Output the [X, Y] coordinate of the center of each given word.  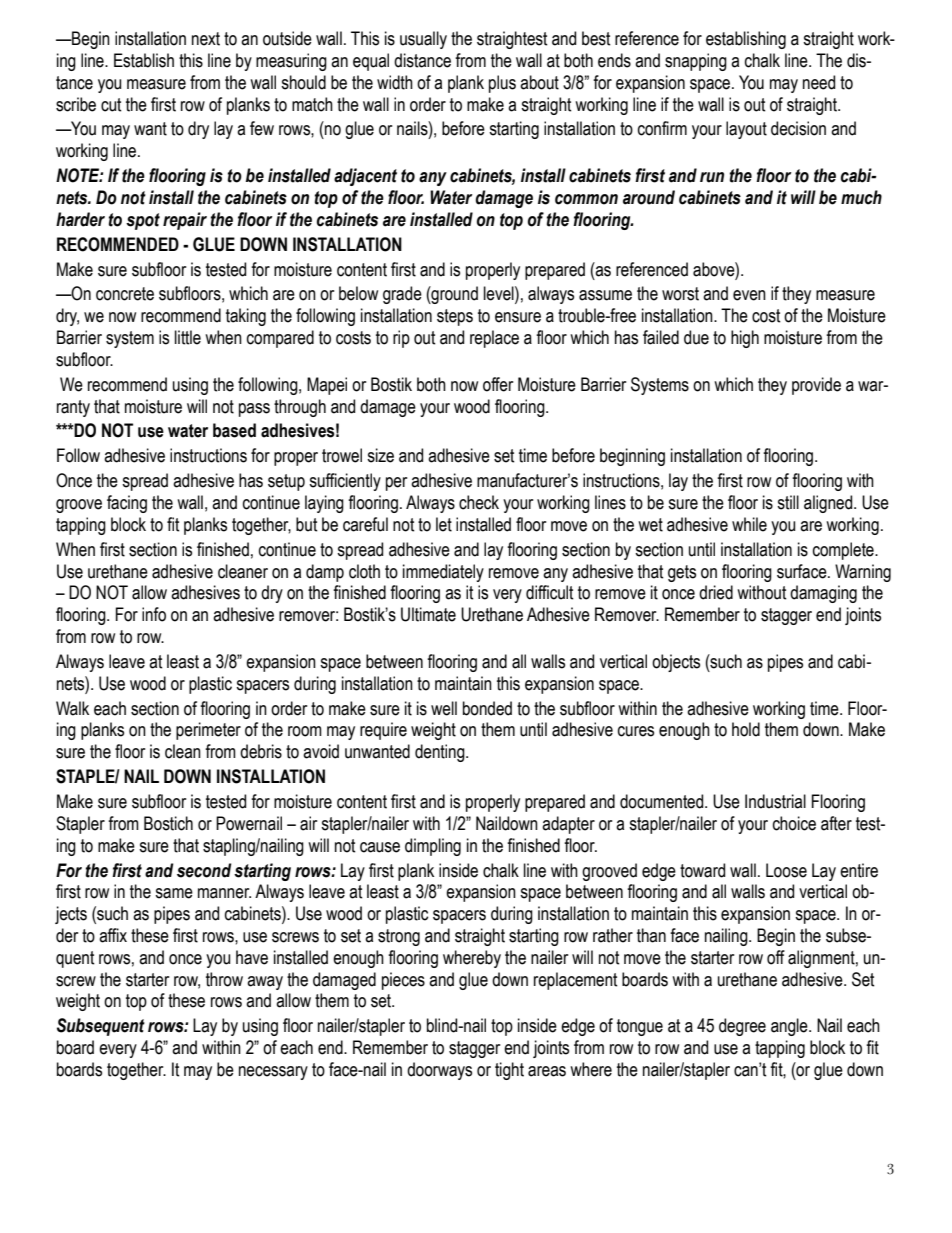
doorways [439, 1071]
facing [127, 504]
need [819, 82]
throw [224, 979]
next [206, 39]
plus [502, 84]
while [749, 524]
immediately [443, 573]
